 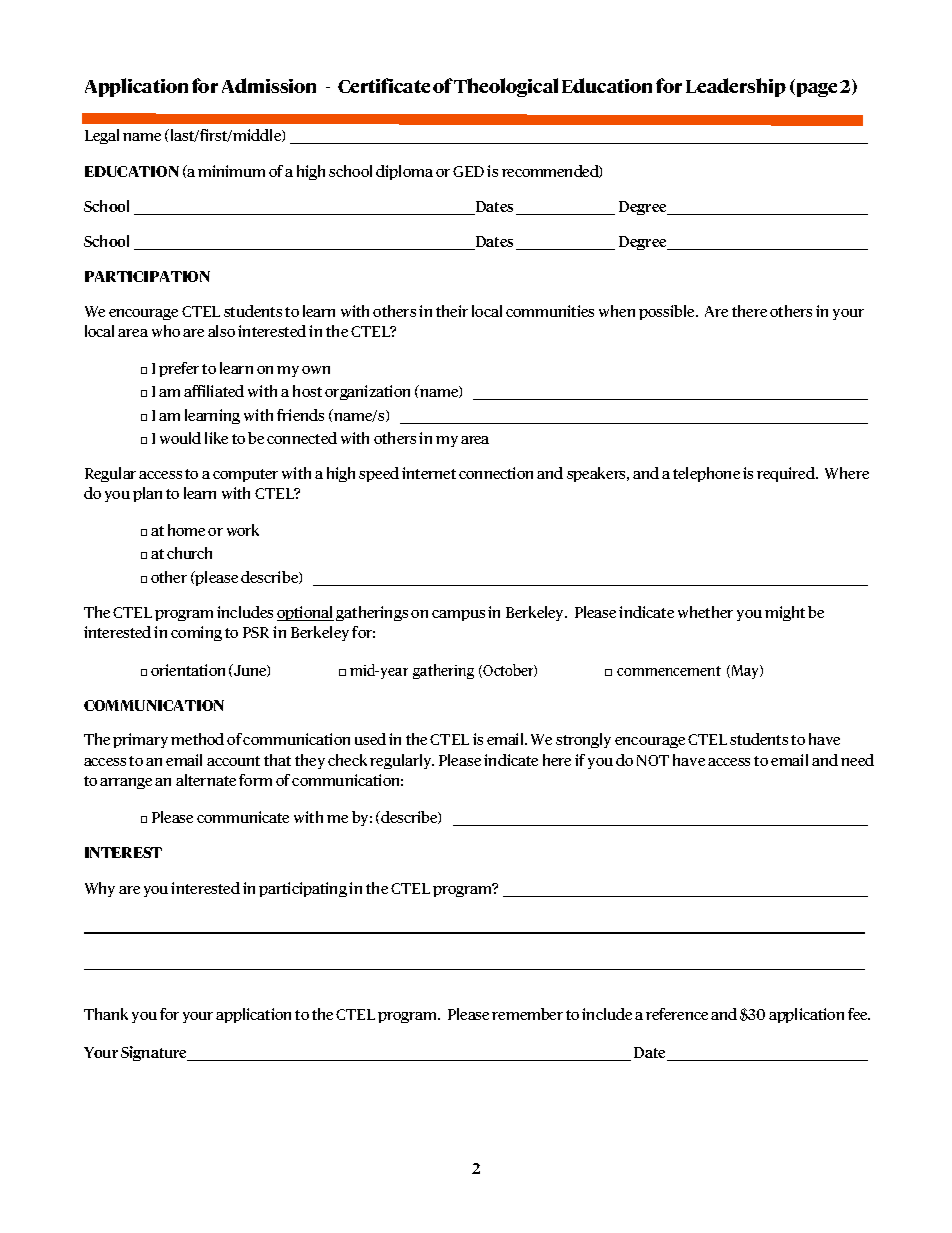 What do you see at coordinates (468, 171) in the screenshot?
I see `GED` at bounding box center [468, 171].
